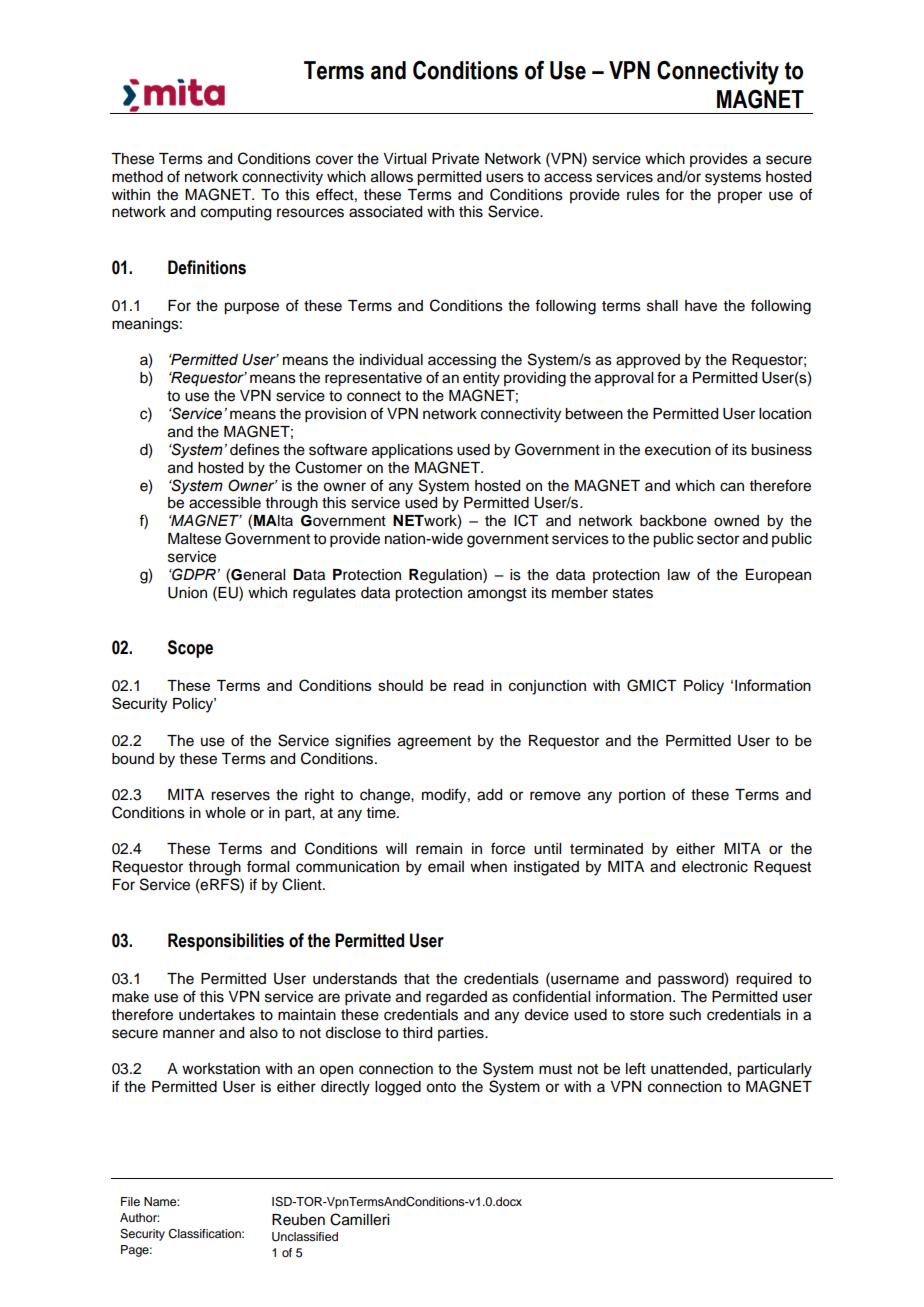  Describe the element at coordinates (740, 197) in the page. I see `proper` at that location.
